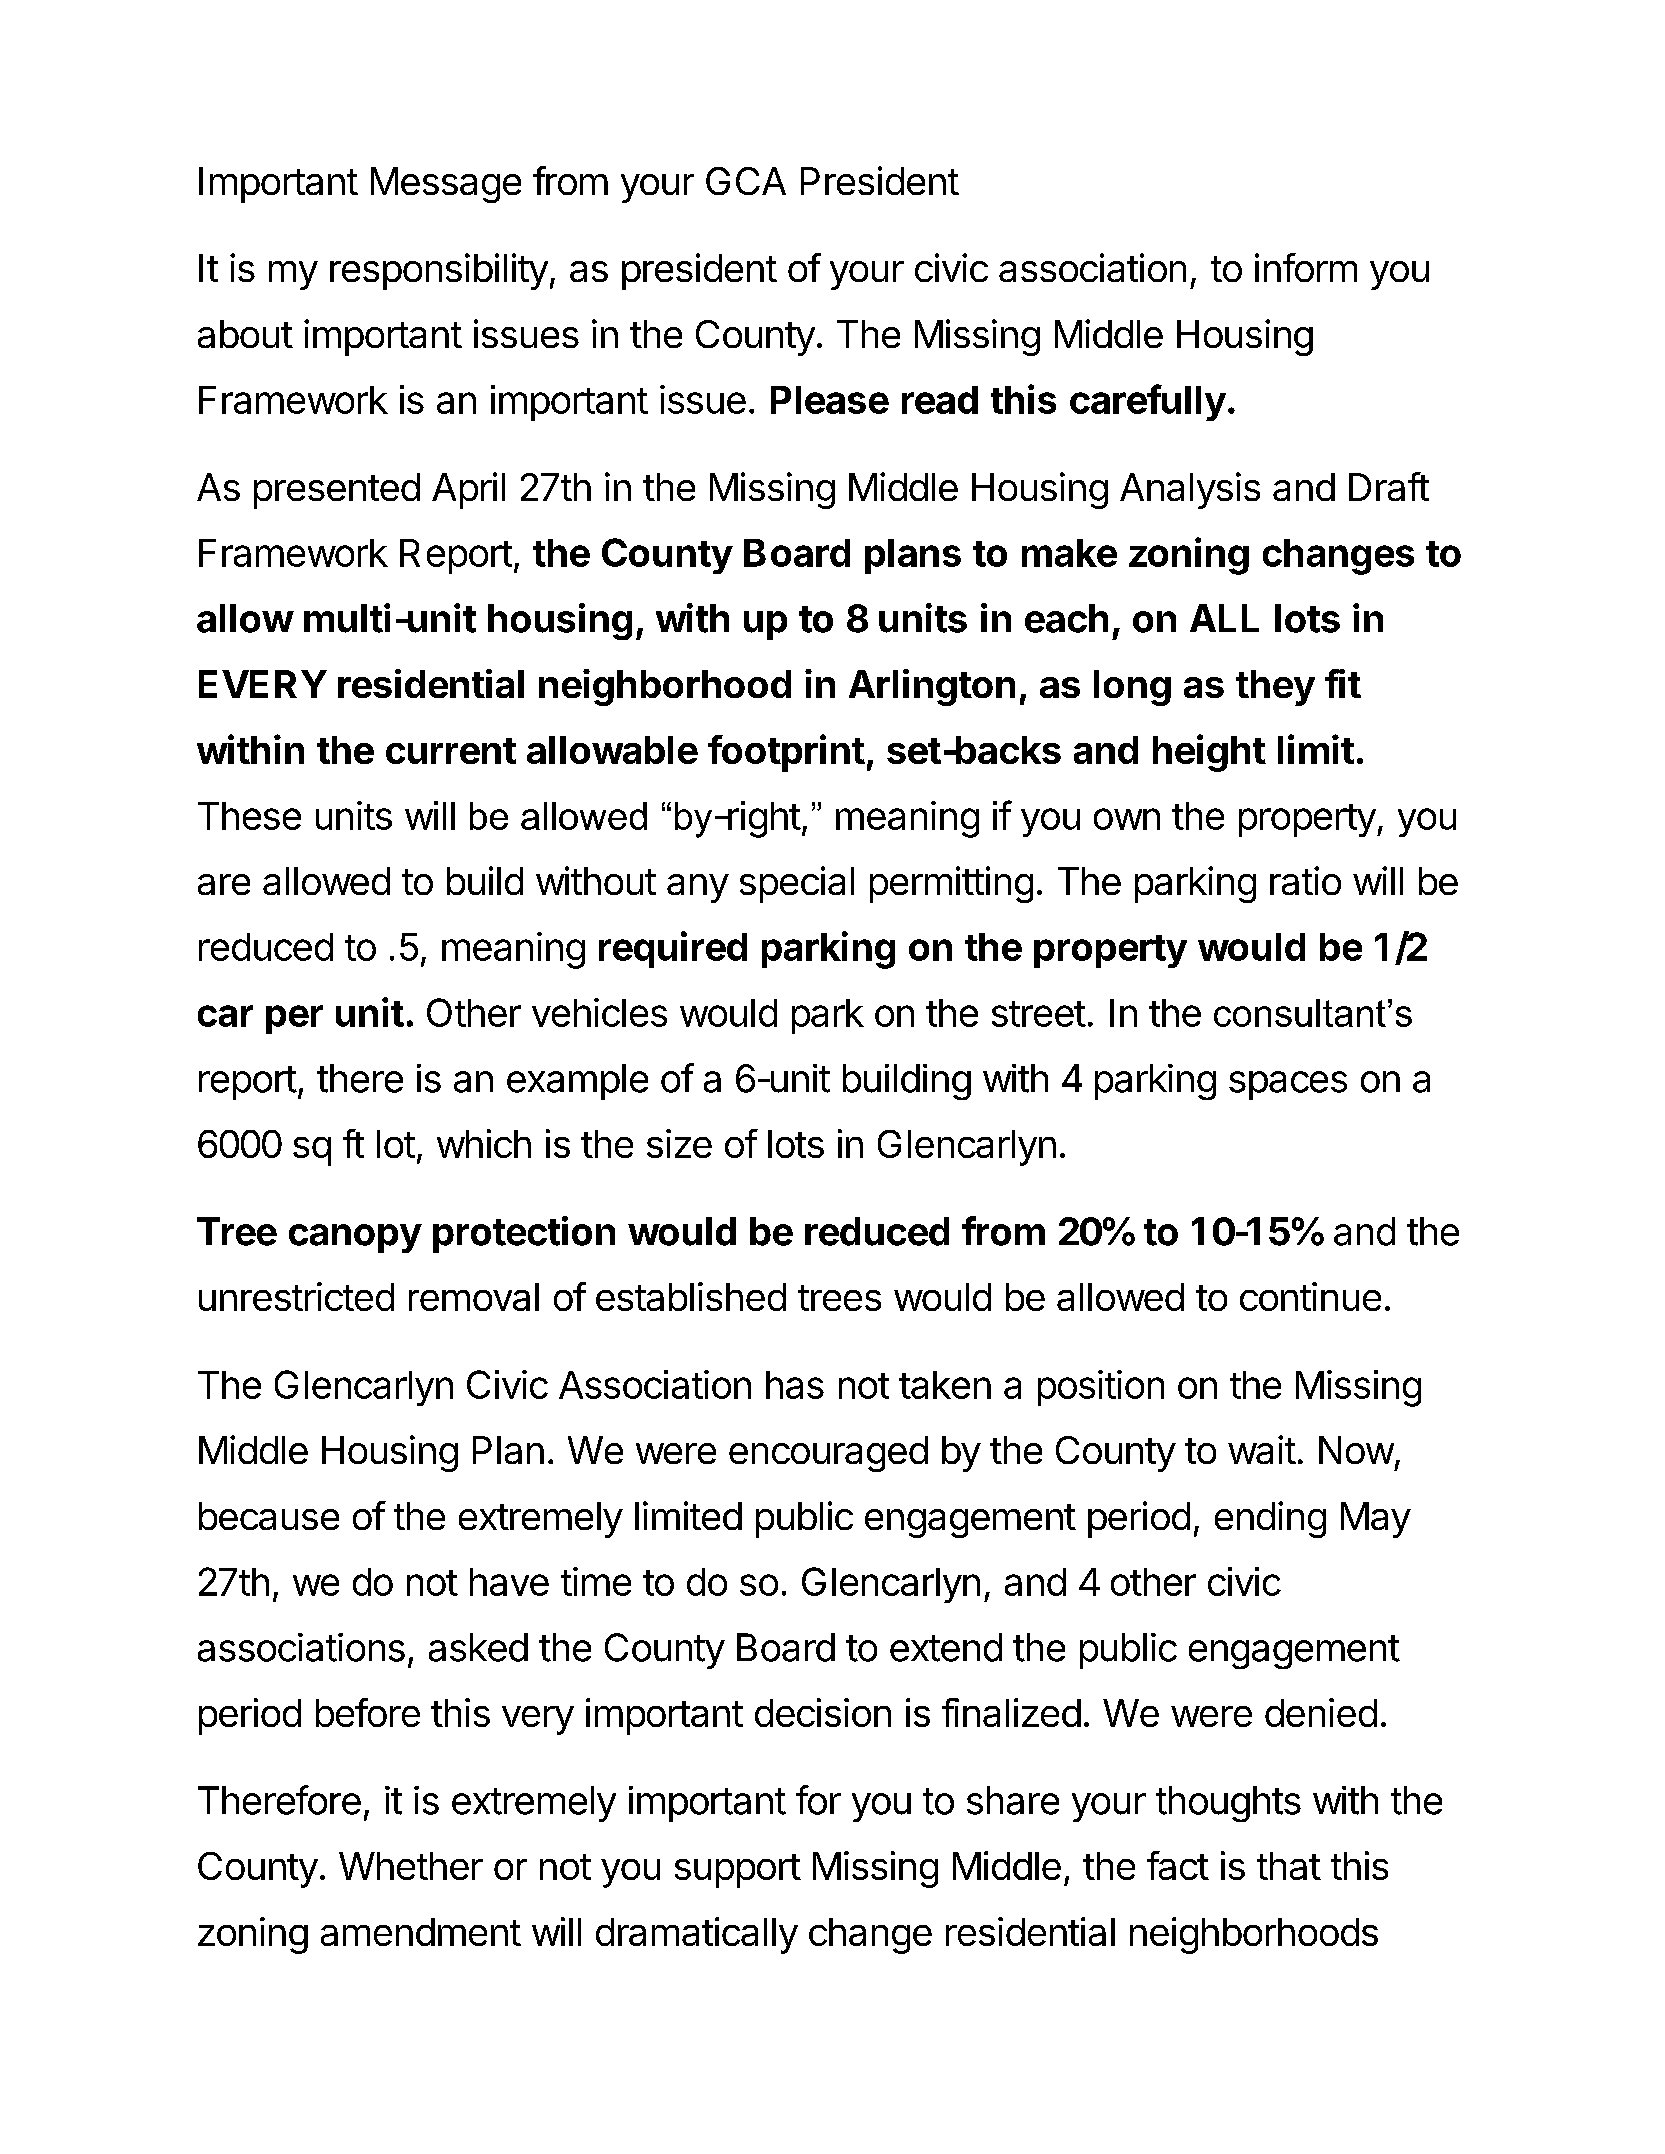 The width and height of the screenshot is (1665, 2154). What do you see at coordinates (1310, 1296) in the screenshot?
I see `continue` at bounding box center [1310, 1296].
